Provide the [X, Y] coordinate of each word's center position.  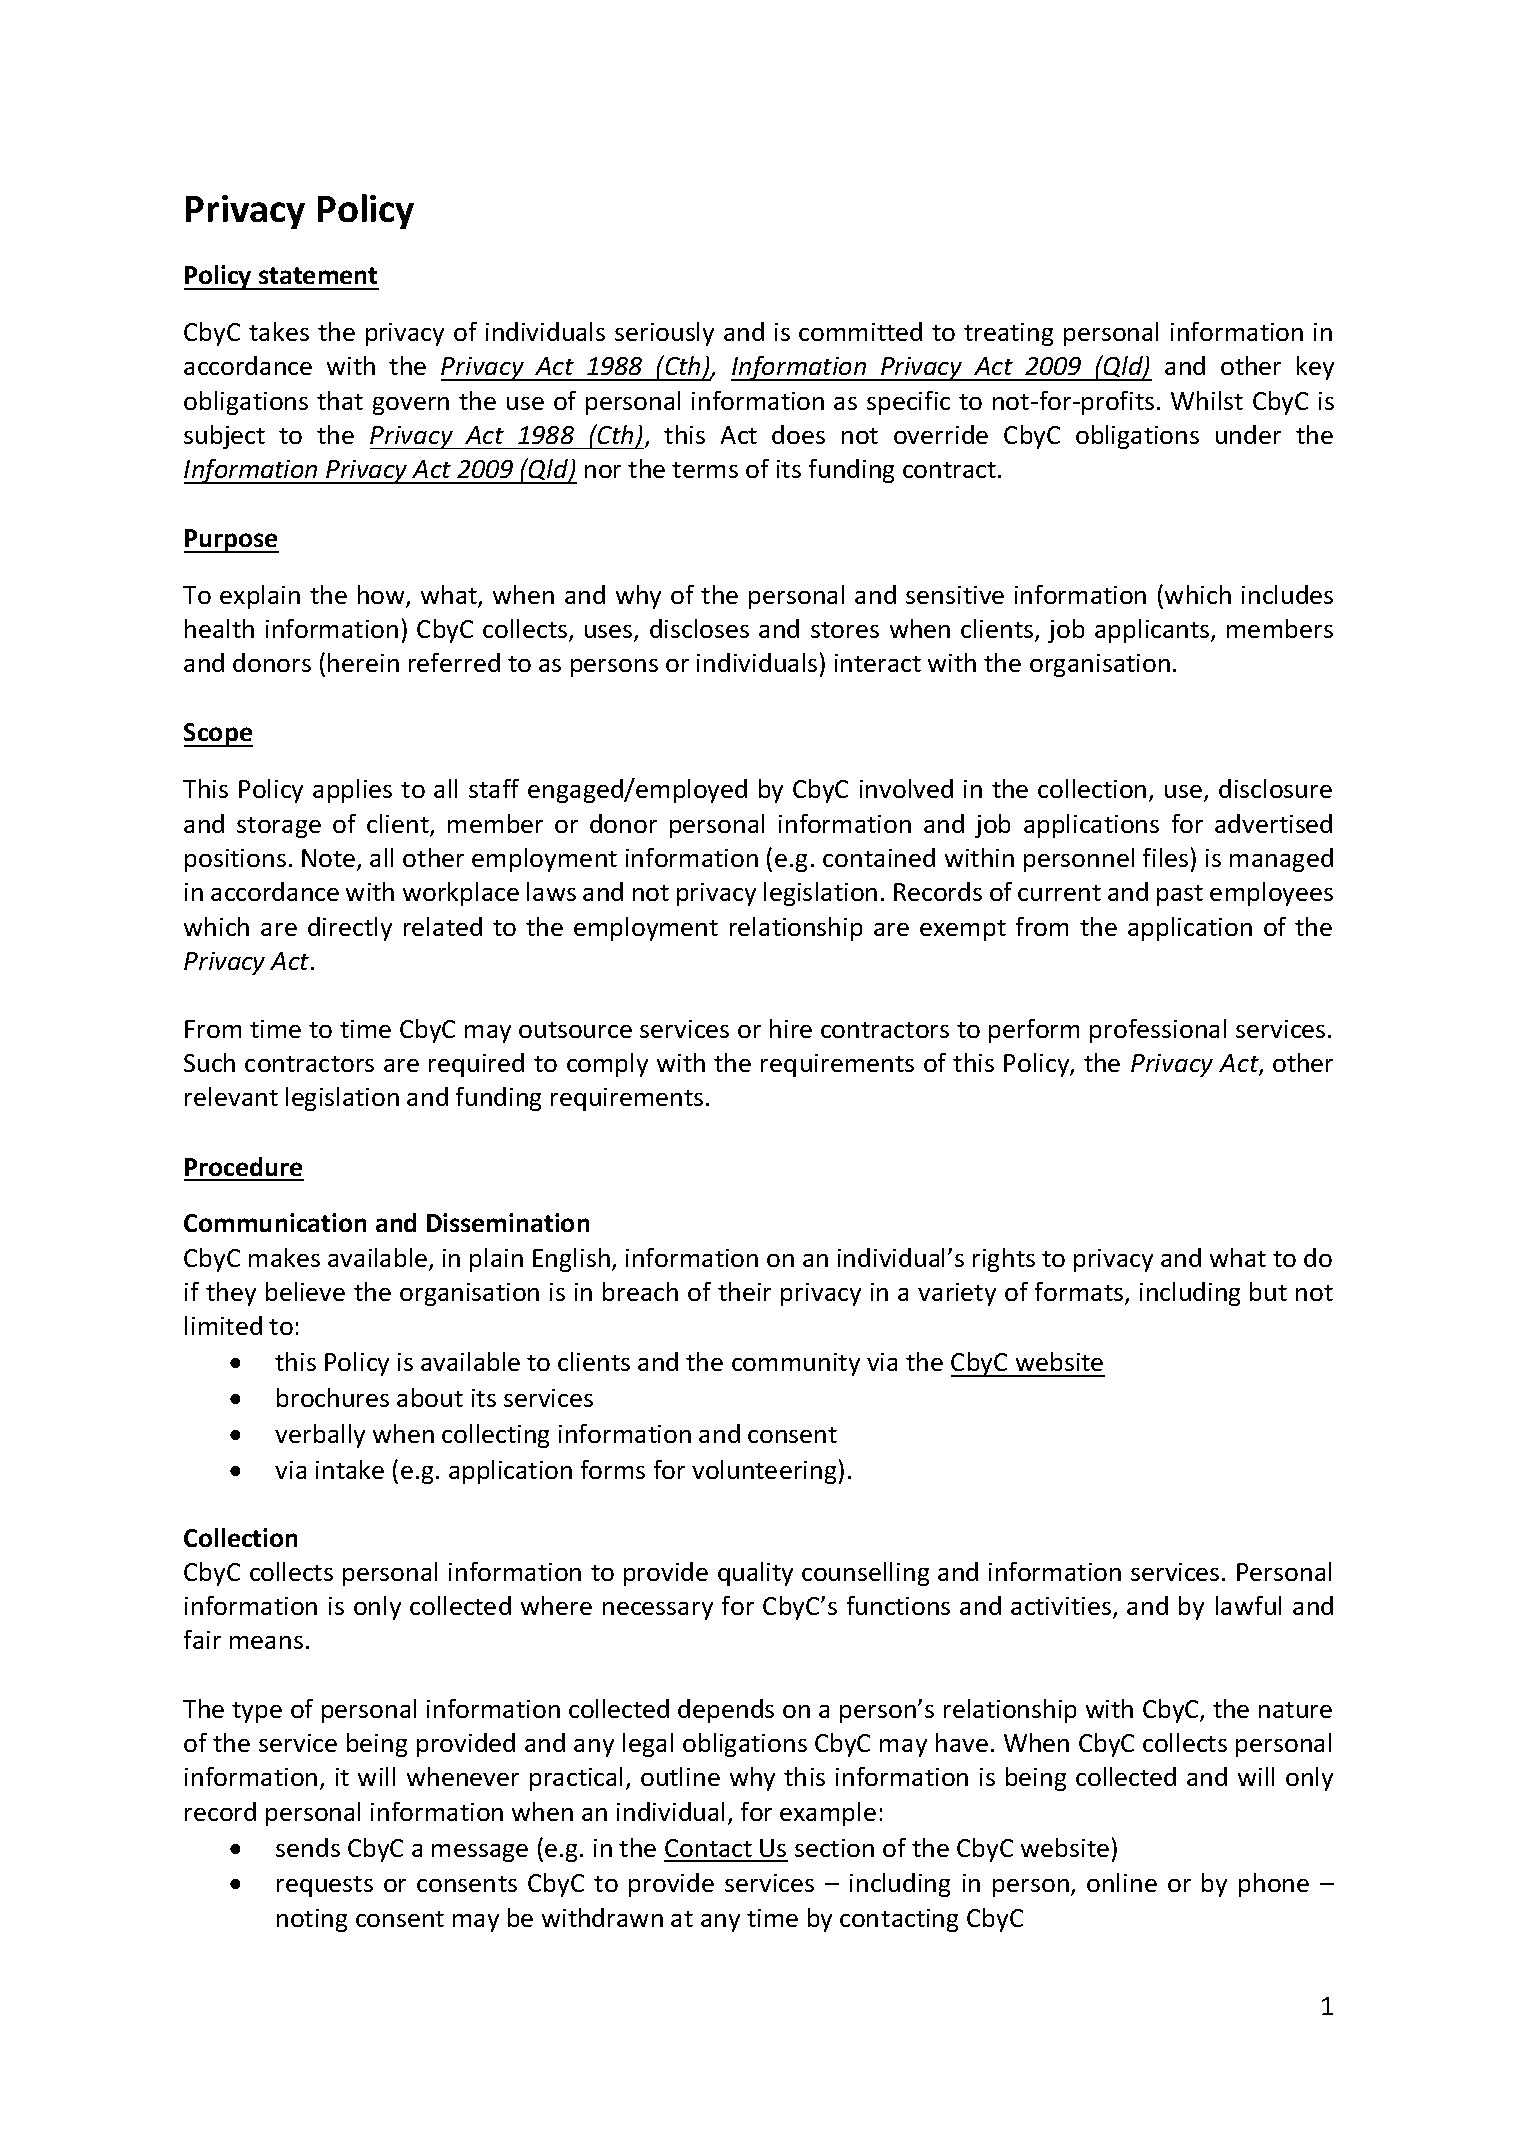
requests [325, 1886]
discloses [699, 628]
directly [350, 929]
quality [755, 1574]
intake [350, 1469]
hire [791, 1028]
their [744, 1291]
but [1268, 1291]
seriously [664, 334]
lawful [1248, 1605]
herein [363, 662]
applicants [1153, 631]
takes [279, 331]
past [1180, 895]
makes [284, 1257]
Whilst [1207, 400]
